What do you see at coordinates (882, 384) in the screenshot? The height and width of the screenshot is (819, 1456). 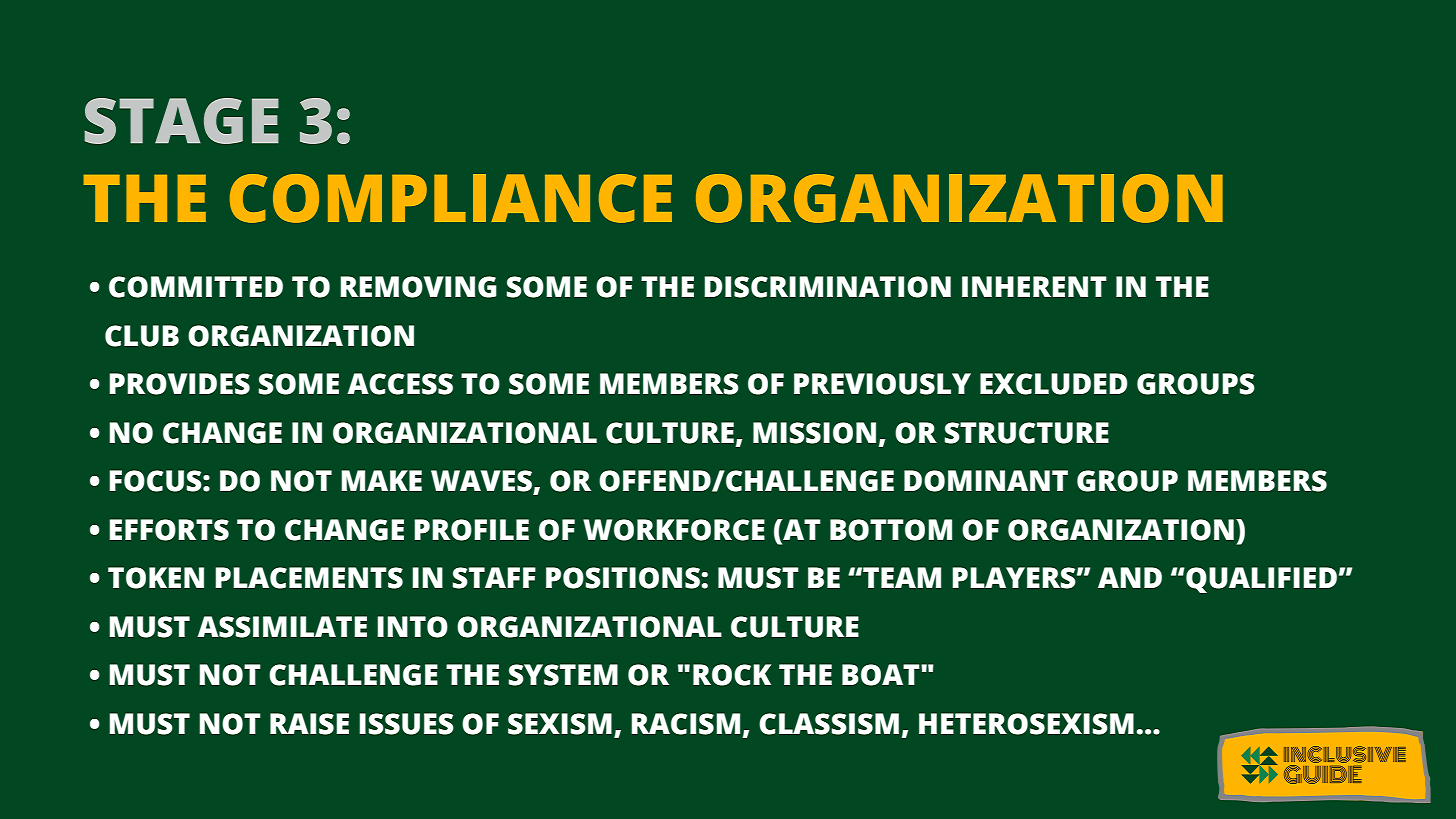 I see `PREVIOUSLY` at bounding box center [882, 384].
